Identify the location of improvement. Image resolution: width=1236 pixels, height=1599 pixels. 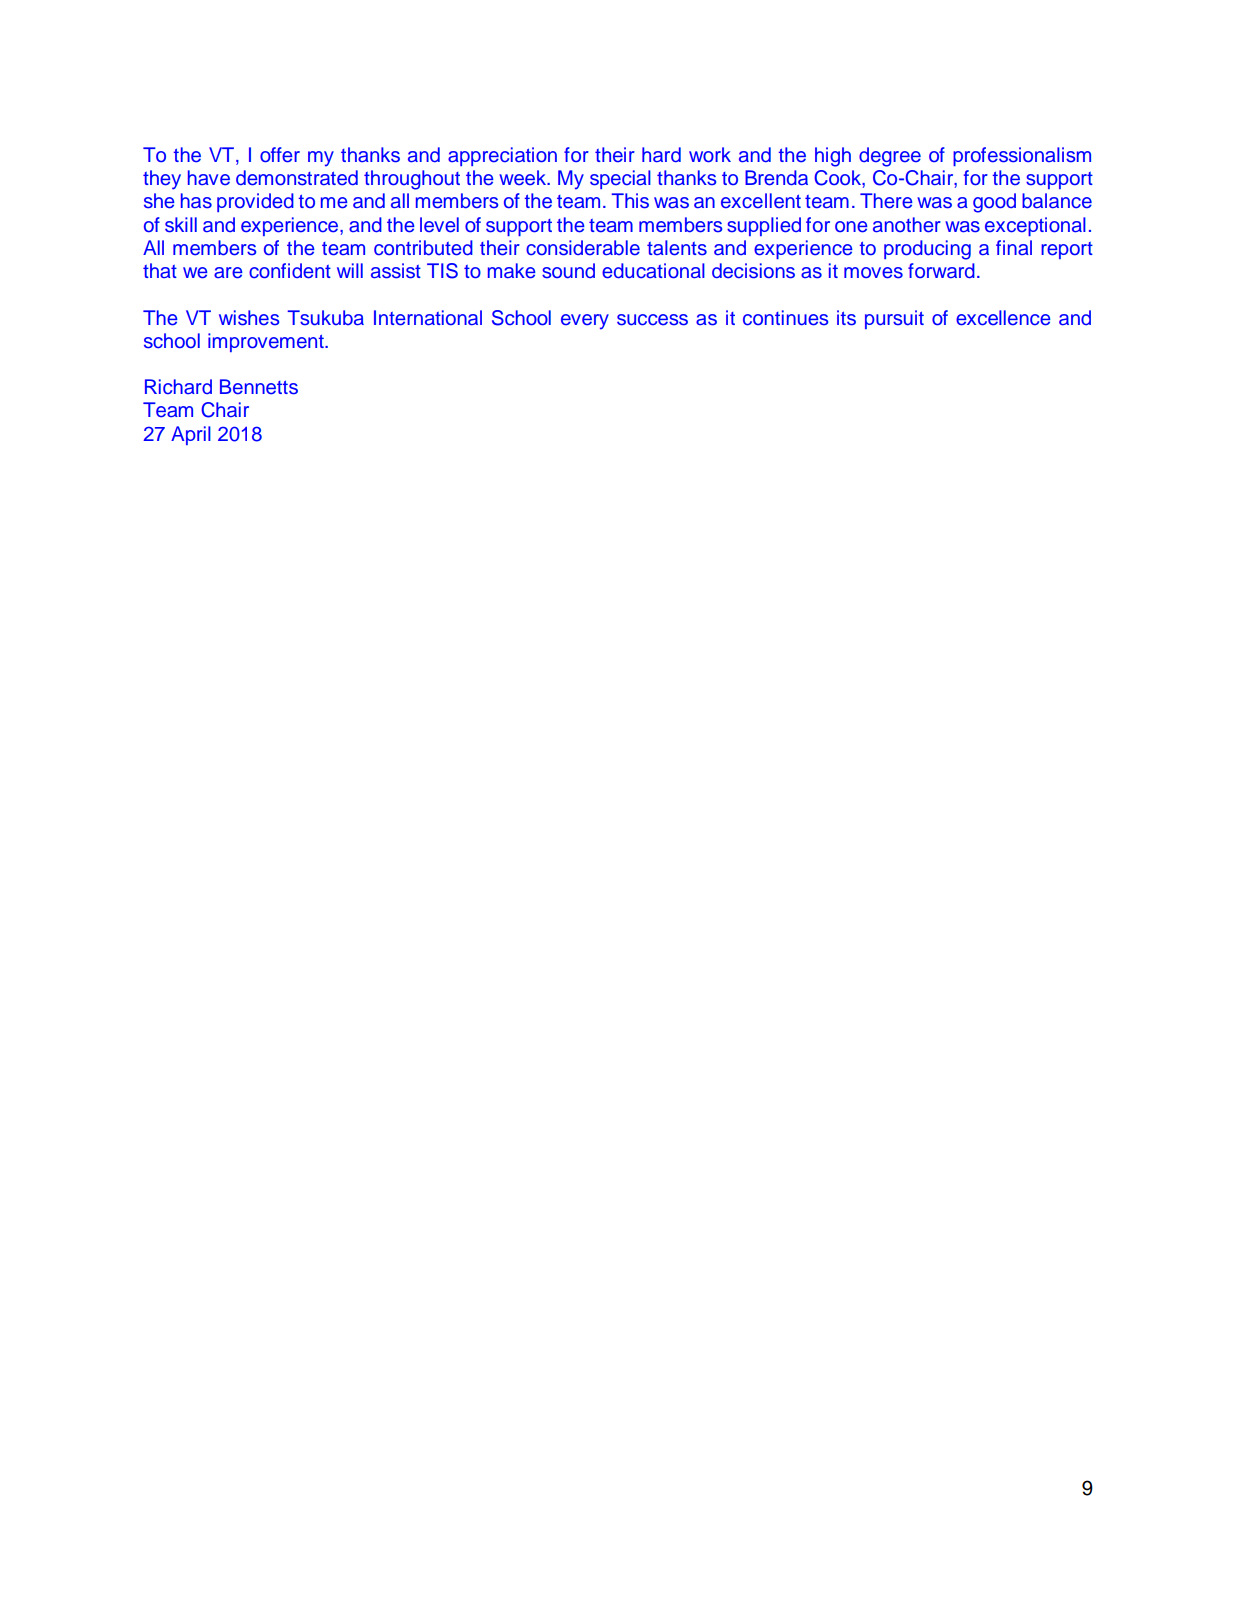
(267, 342).
